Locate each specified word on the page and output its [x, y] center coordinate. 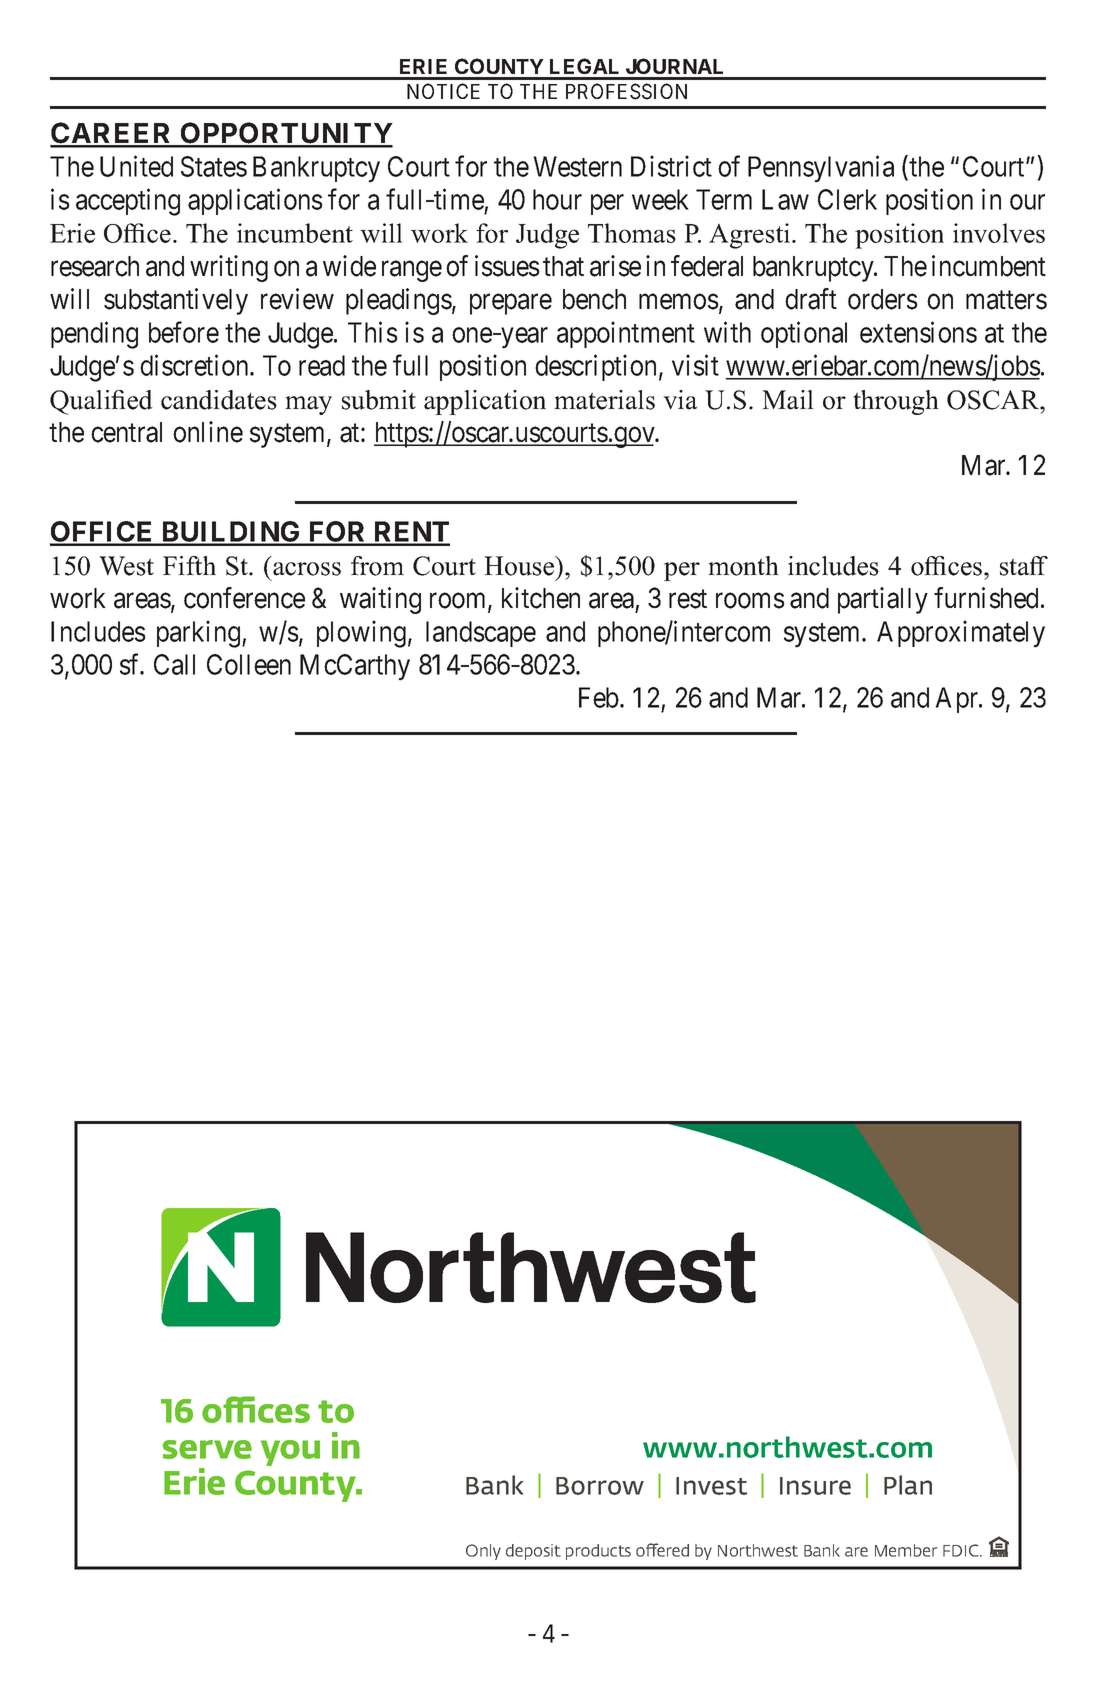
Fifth [189, 565]
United [136, 166]
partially [883, 600]
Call [174, 664]
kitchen [541, 598]
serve [207, 1449]
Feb [599, 697]
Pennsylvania [821, 169]
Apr [958, 700]
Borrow [600, 1486]
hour [557, 199]
